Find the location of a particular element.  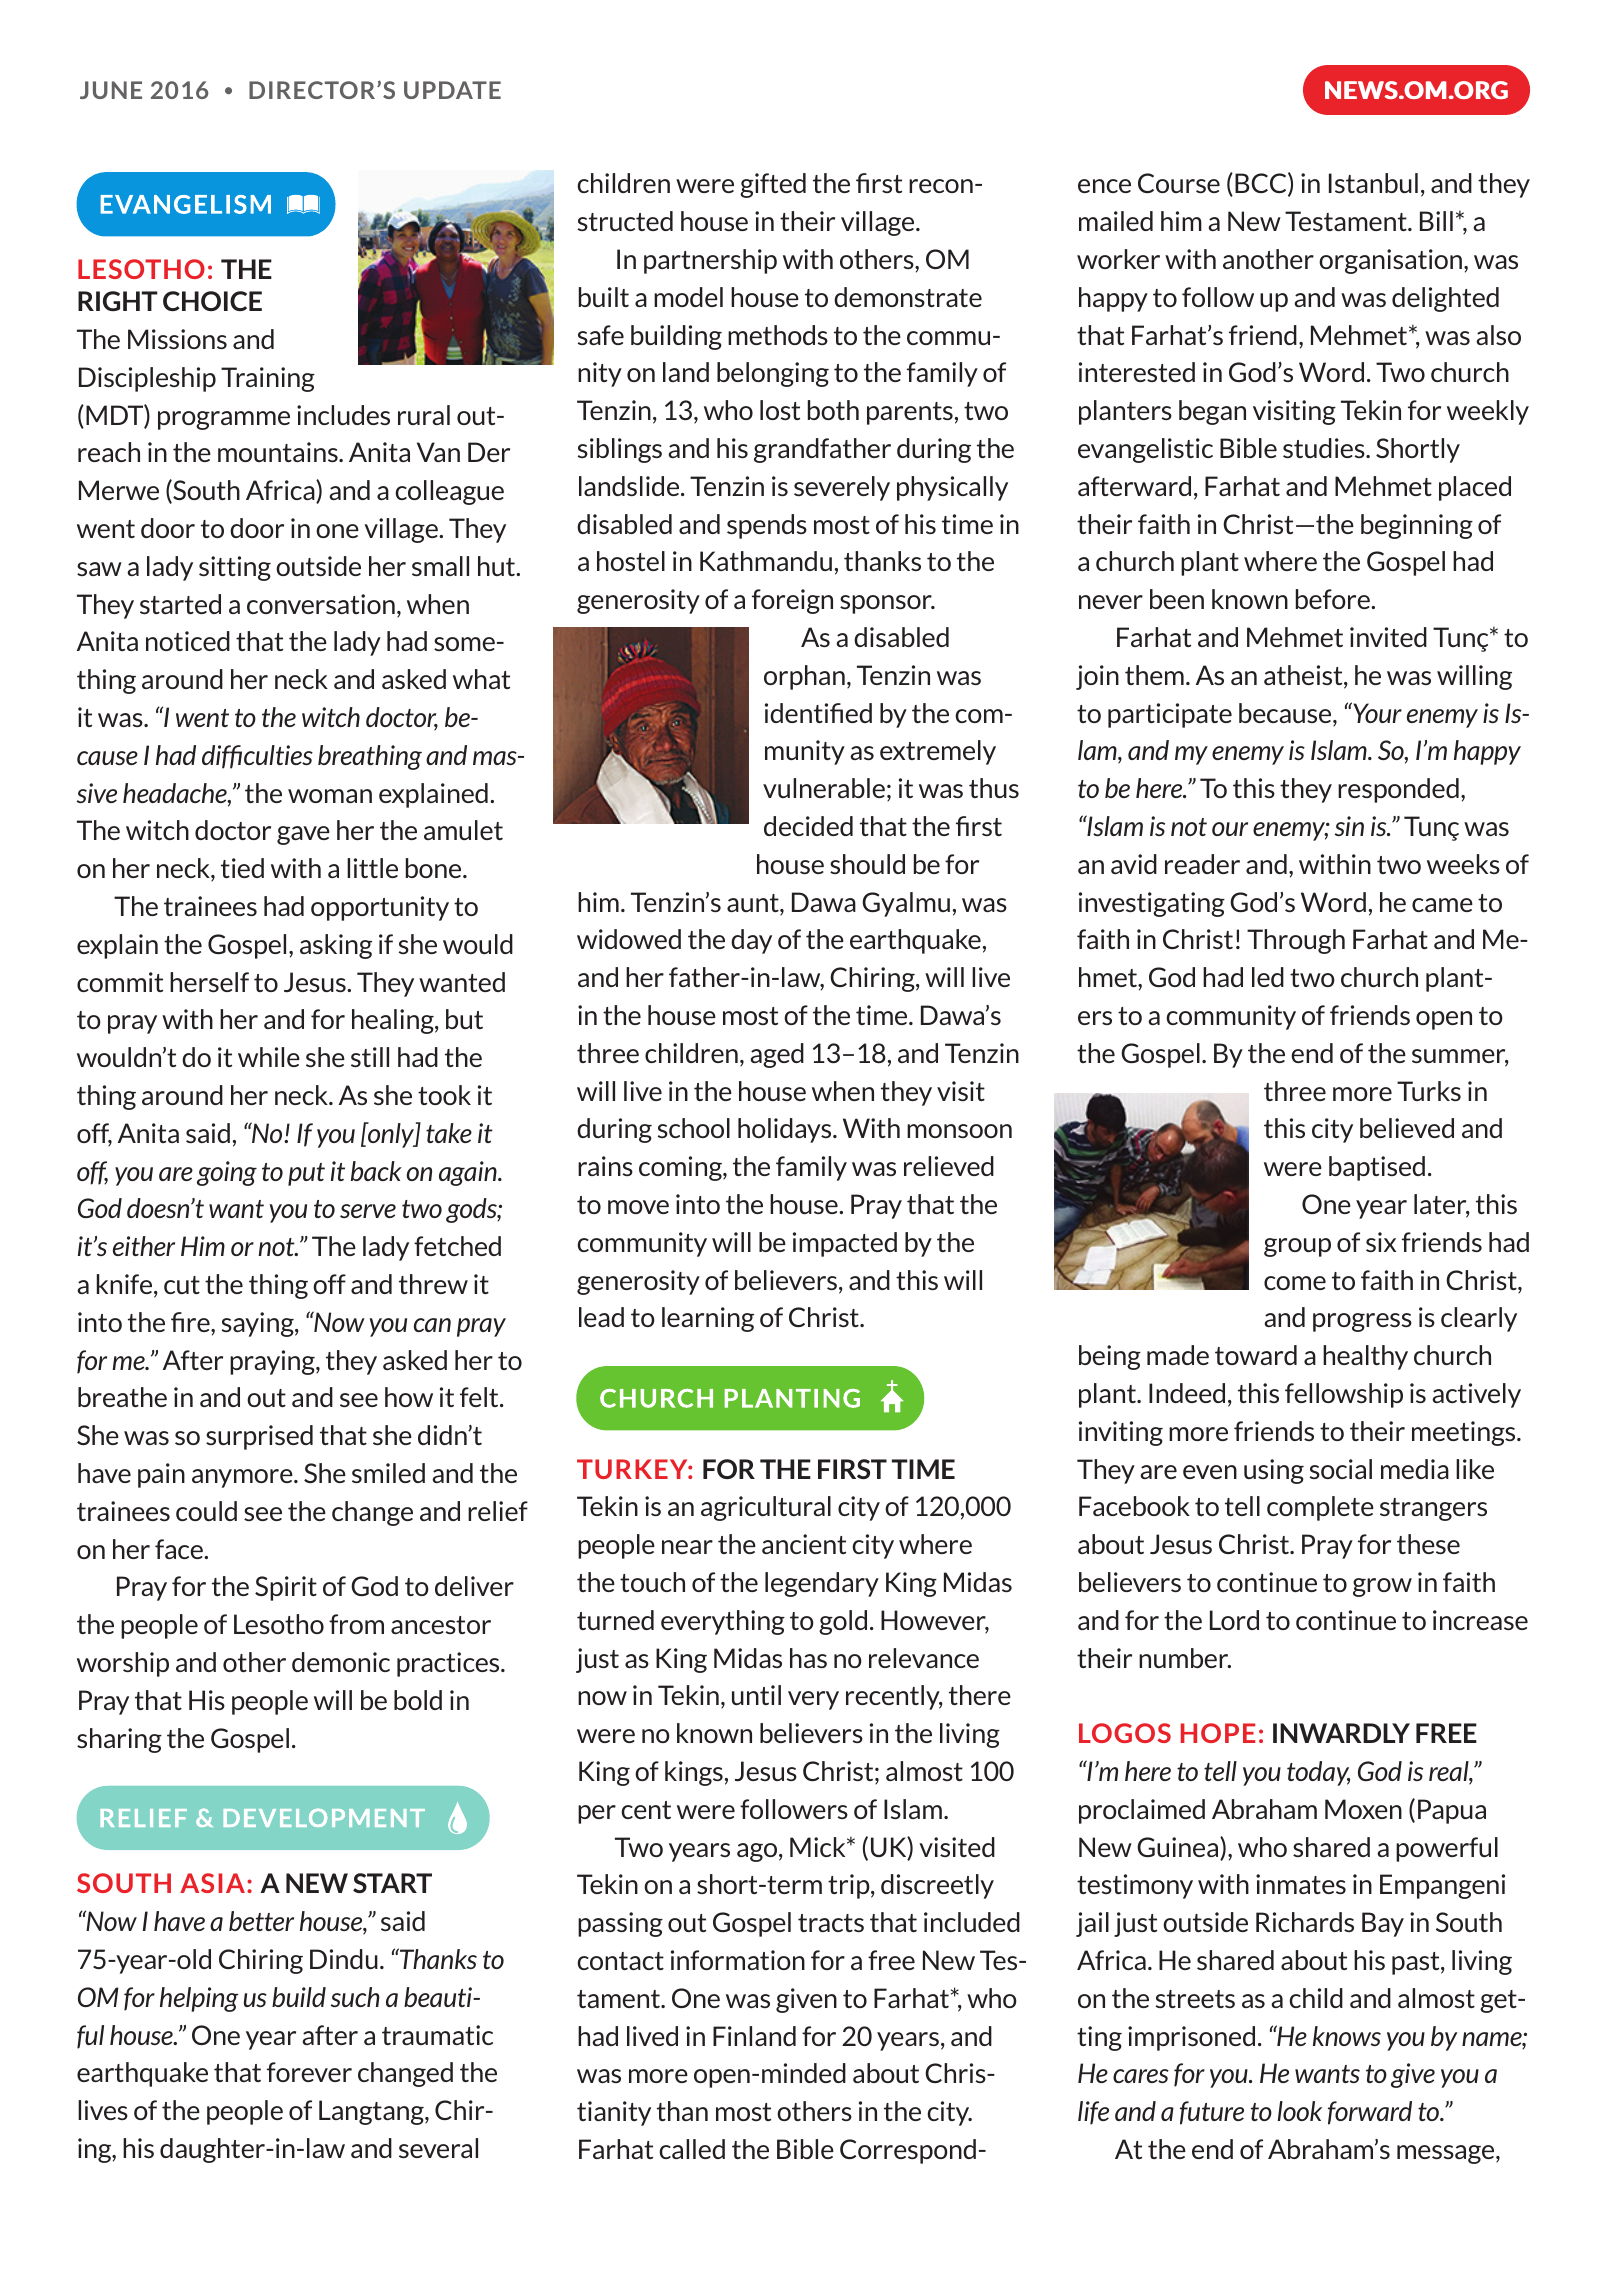

grow is located at coordinates (1382, 1587).
